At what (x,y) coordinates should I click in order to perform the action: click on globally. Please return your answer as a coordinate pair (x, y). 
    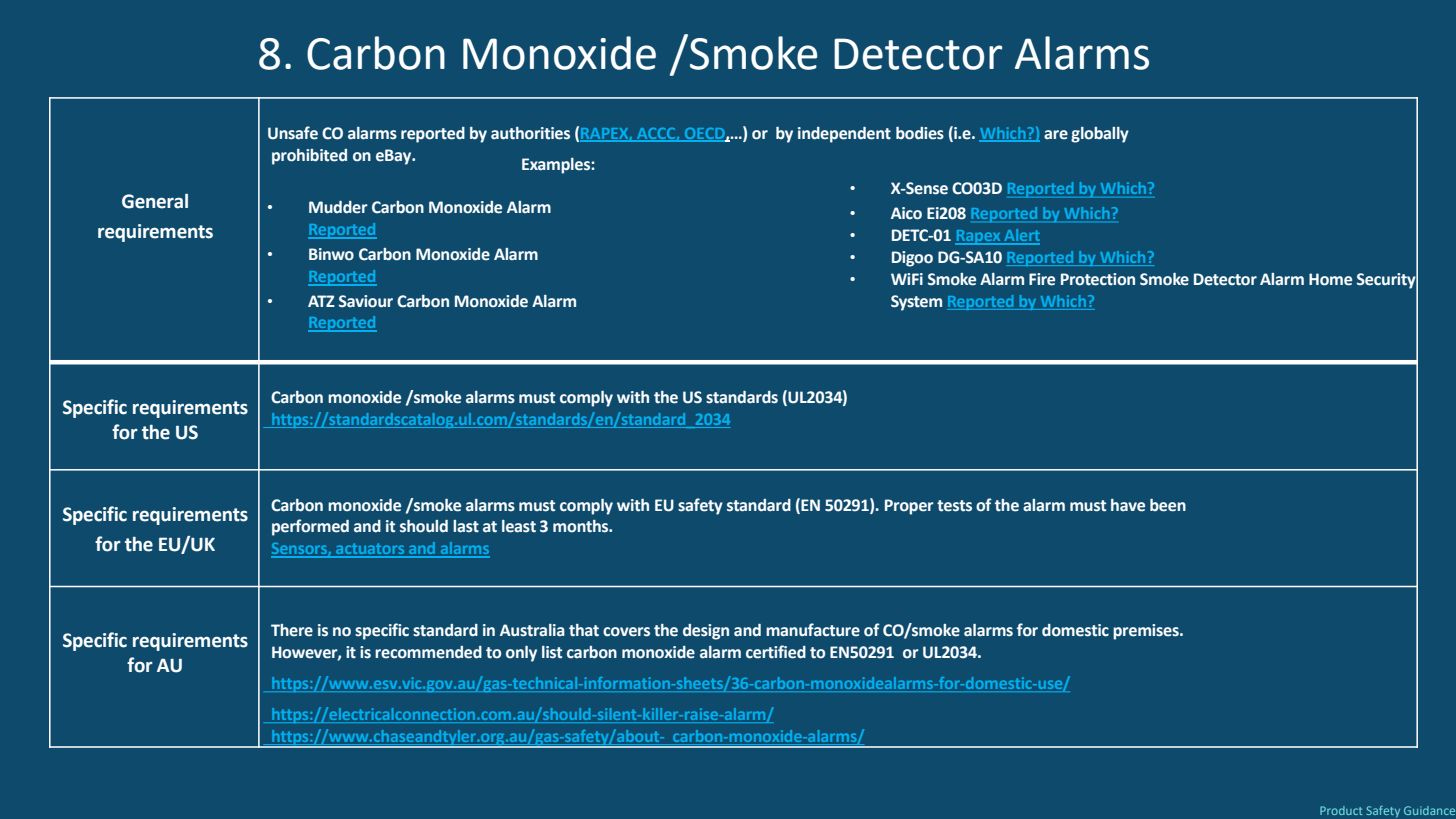
    Looking at the image, I should click on (1100, 135).
